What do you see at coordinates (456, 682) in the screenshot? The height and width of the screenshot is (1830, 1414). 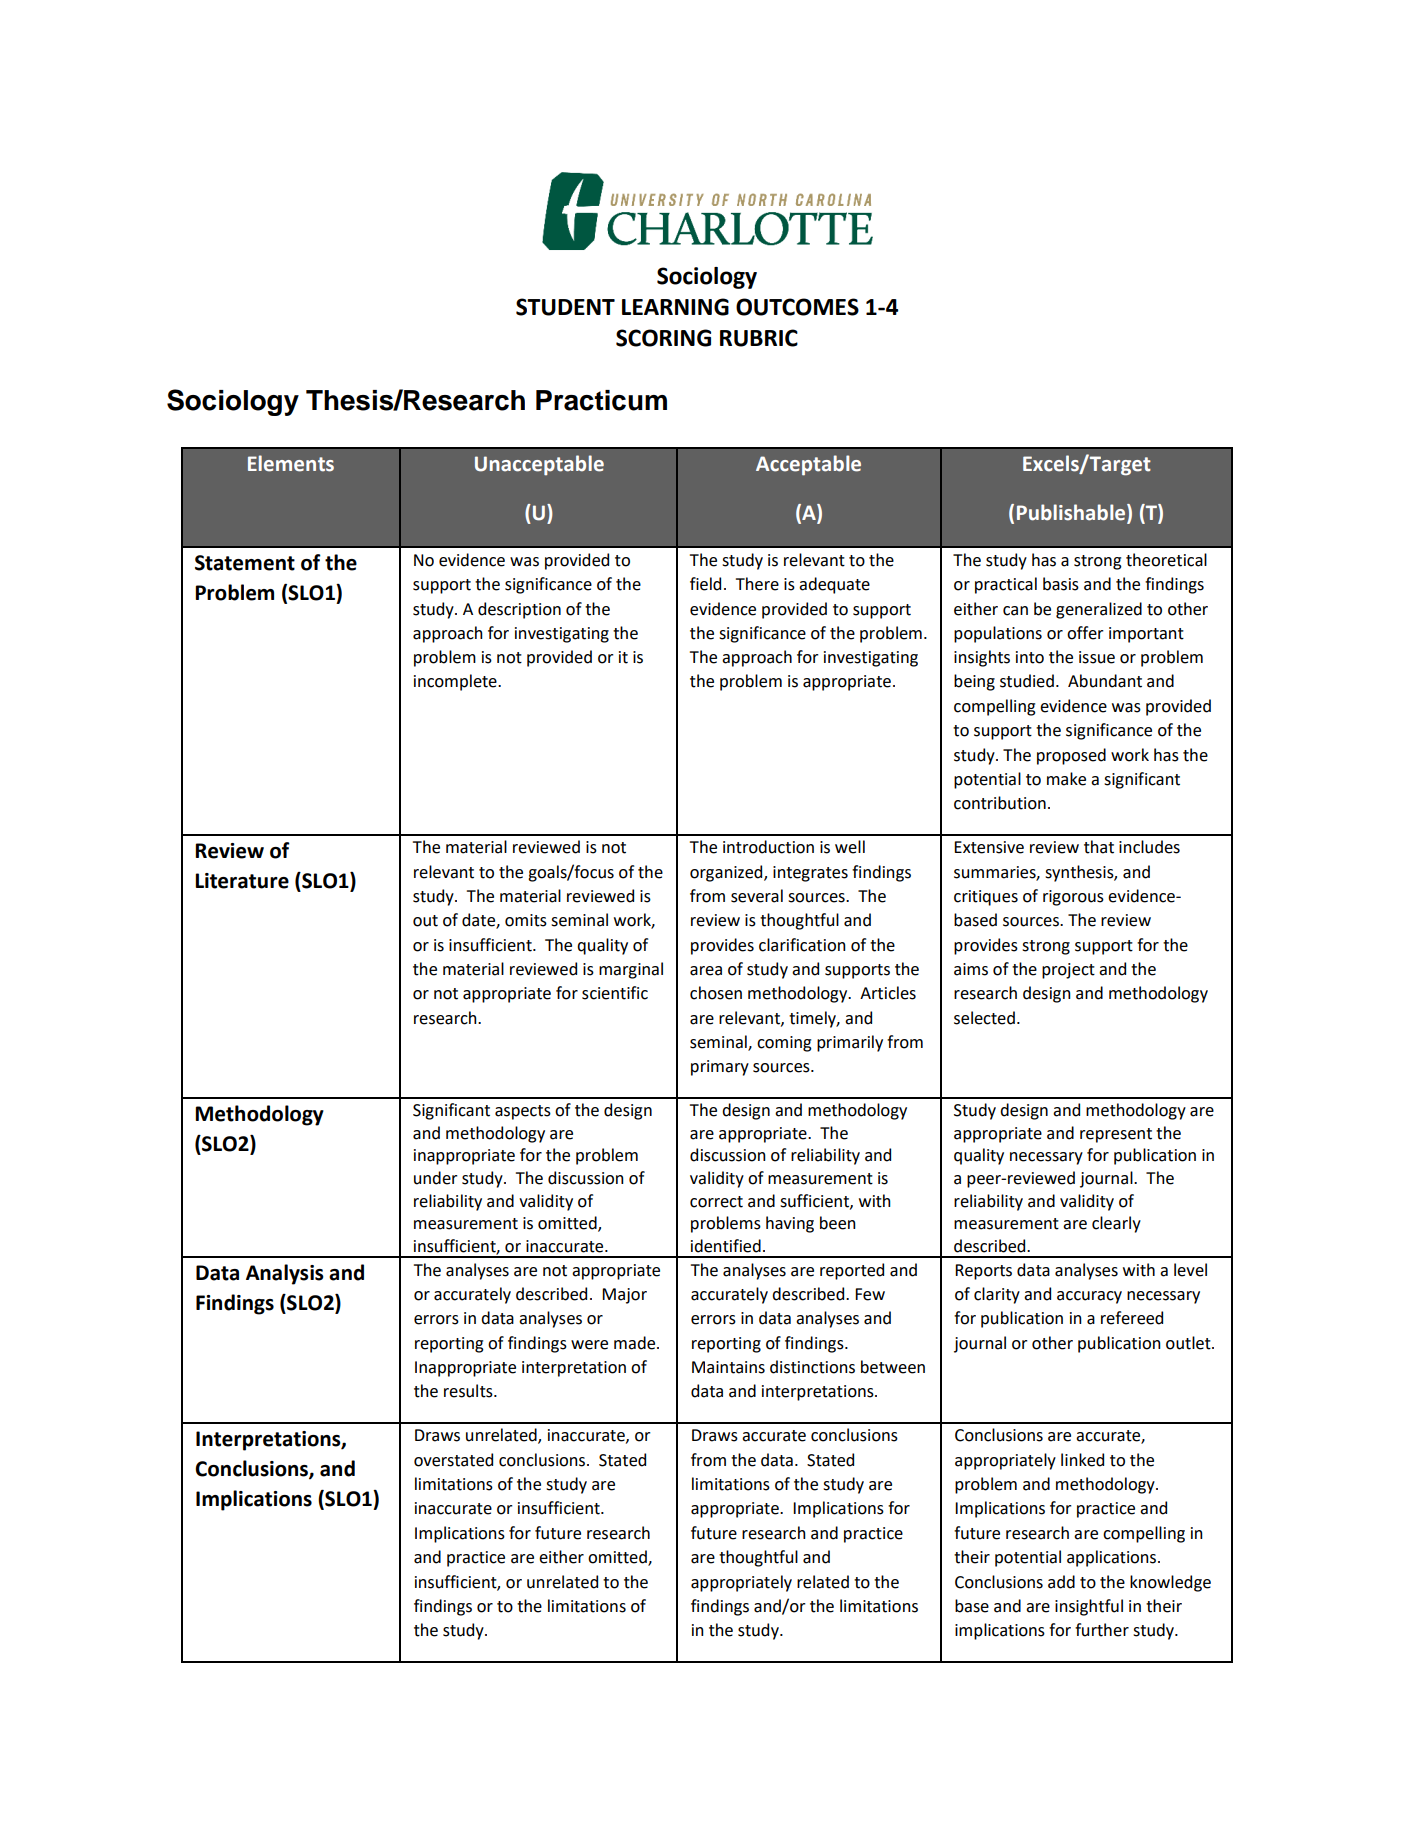 I see `incomplete` at bounding box center [456, 682].
